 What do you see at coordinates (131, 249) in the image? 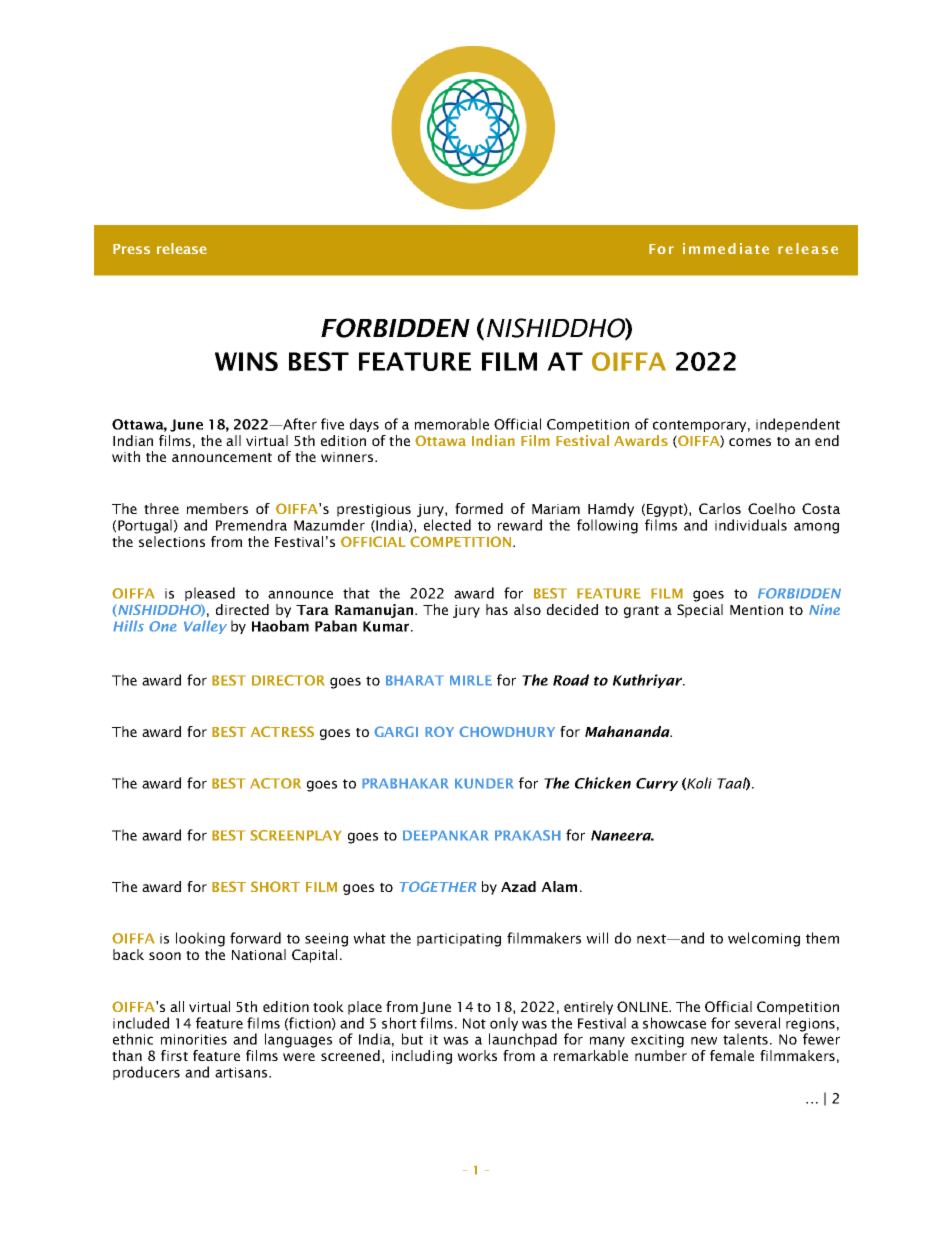
I see `Press` at bounding box center [131, 249].
